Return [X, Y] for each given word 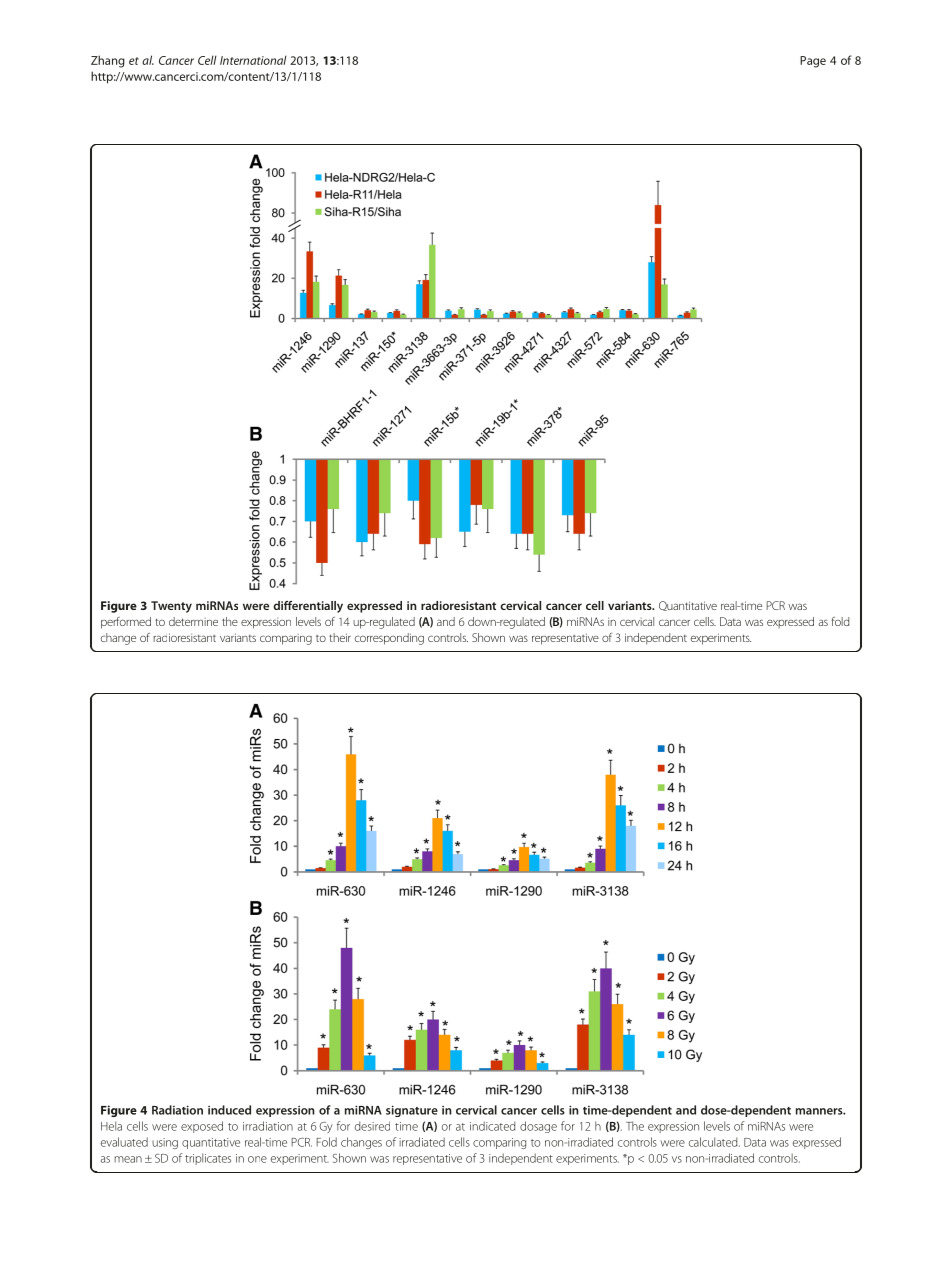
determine [193, 621]
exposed [202, 1127]
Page [813, 62]
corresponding [389, 639]
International [253, 60]
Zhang [108, 61]
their [340, 637]
